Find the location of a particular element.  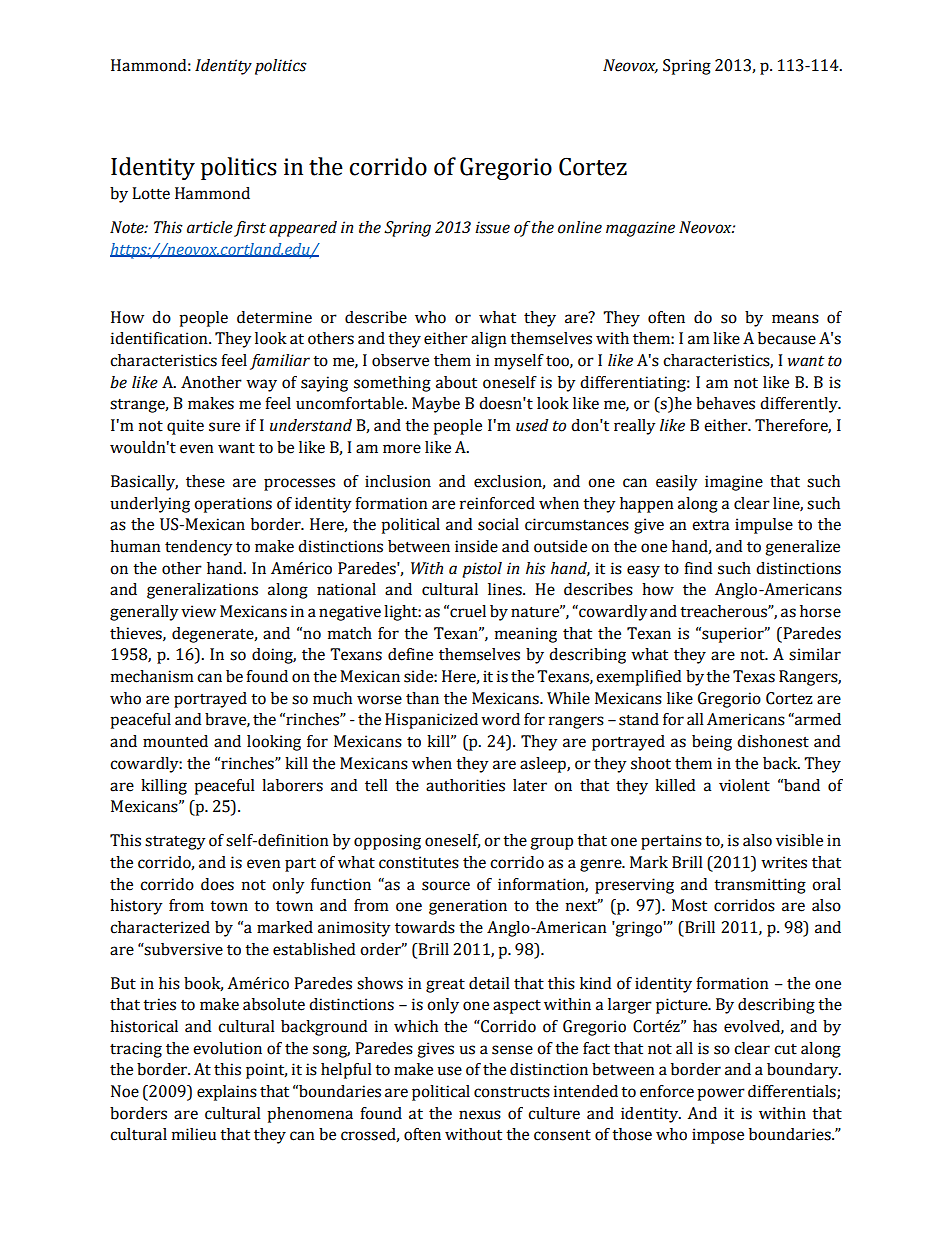

issue is located at coordinates (492, 227).
